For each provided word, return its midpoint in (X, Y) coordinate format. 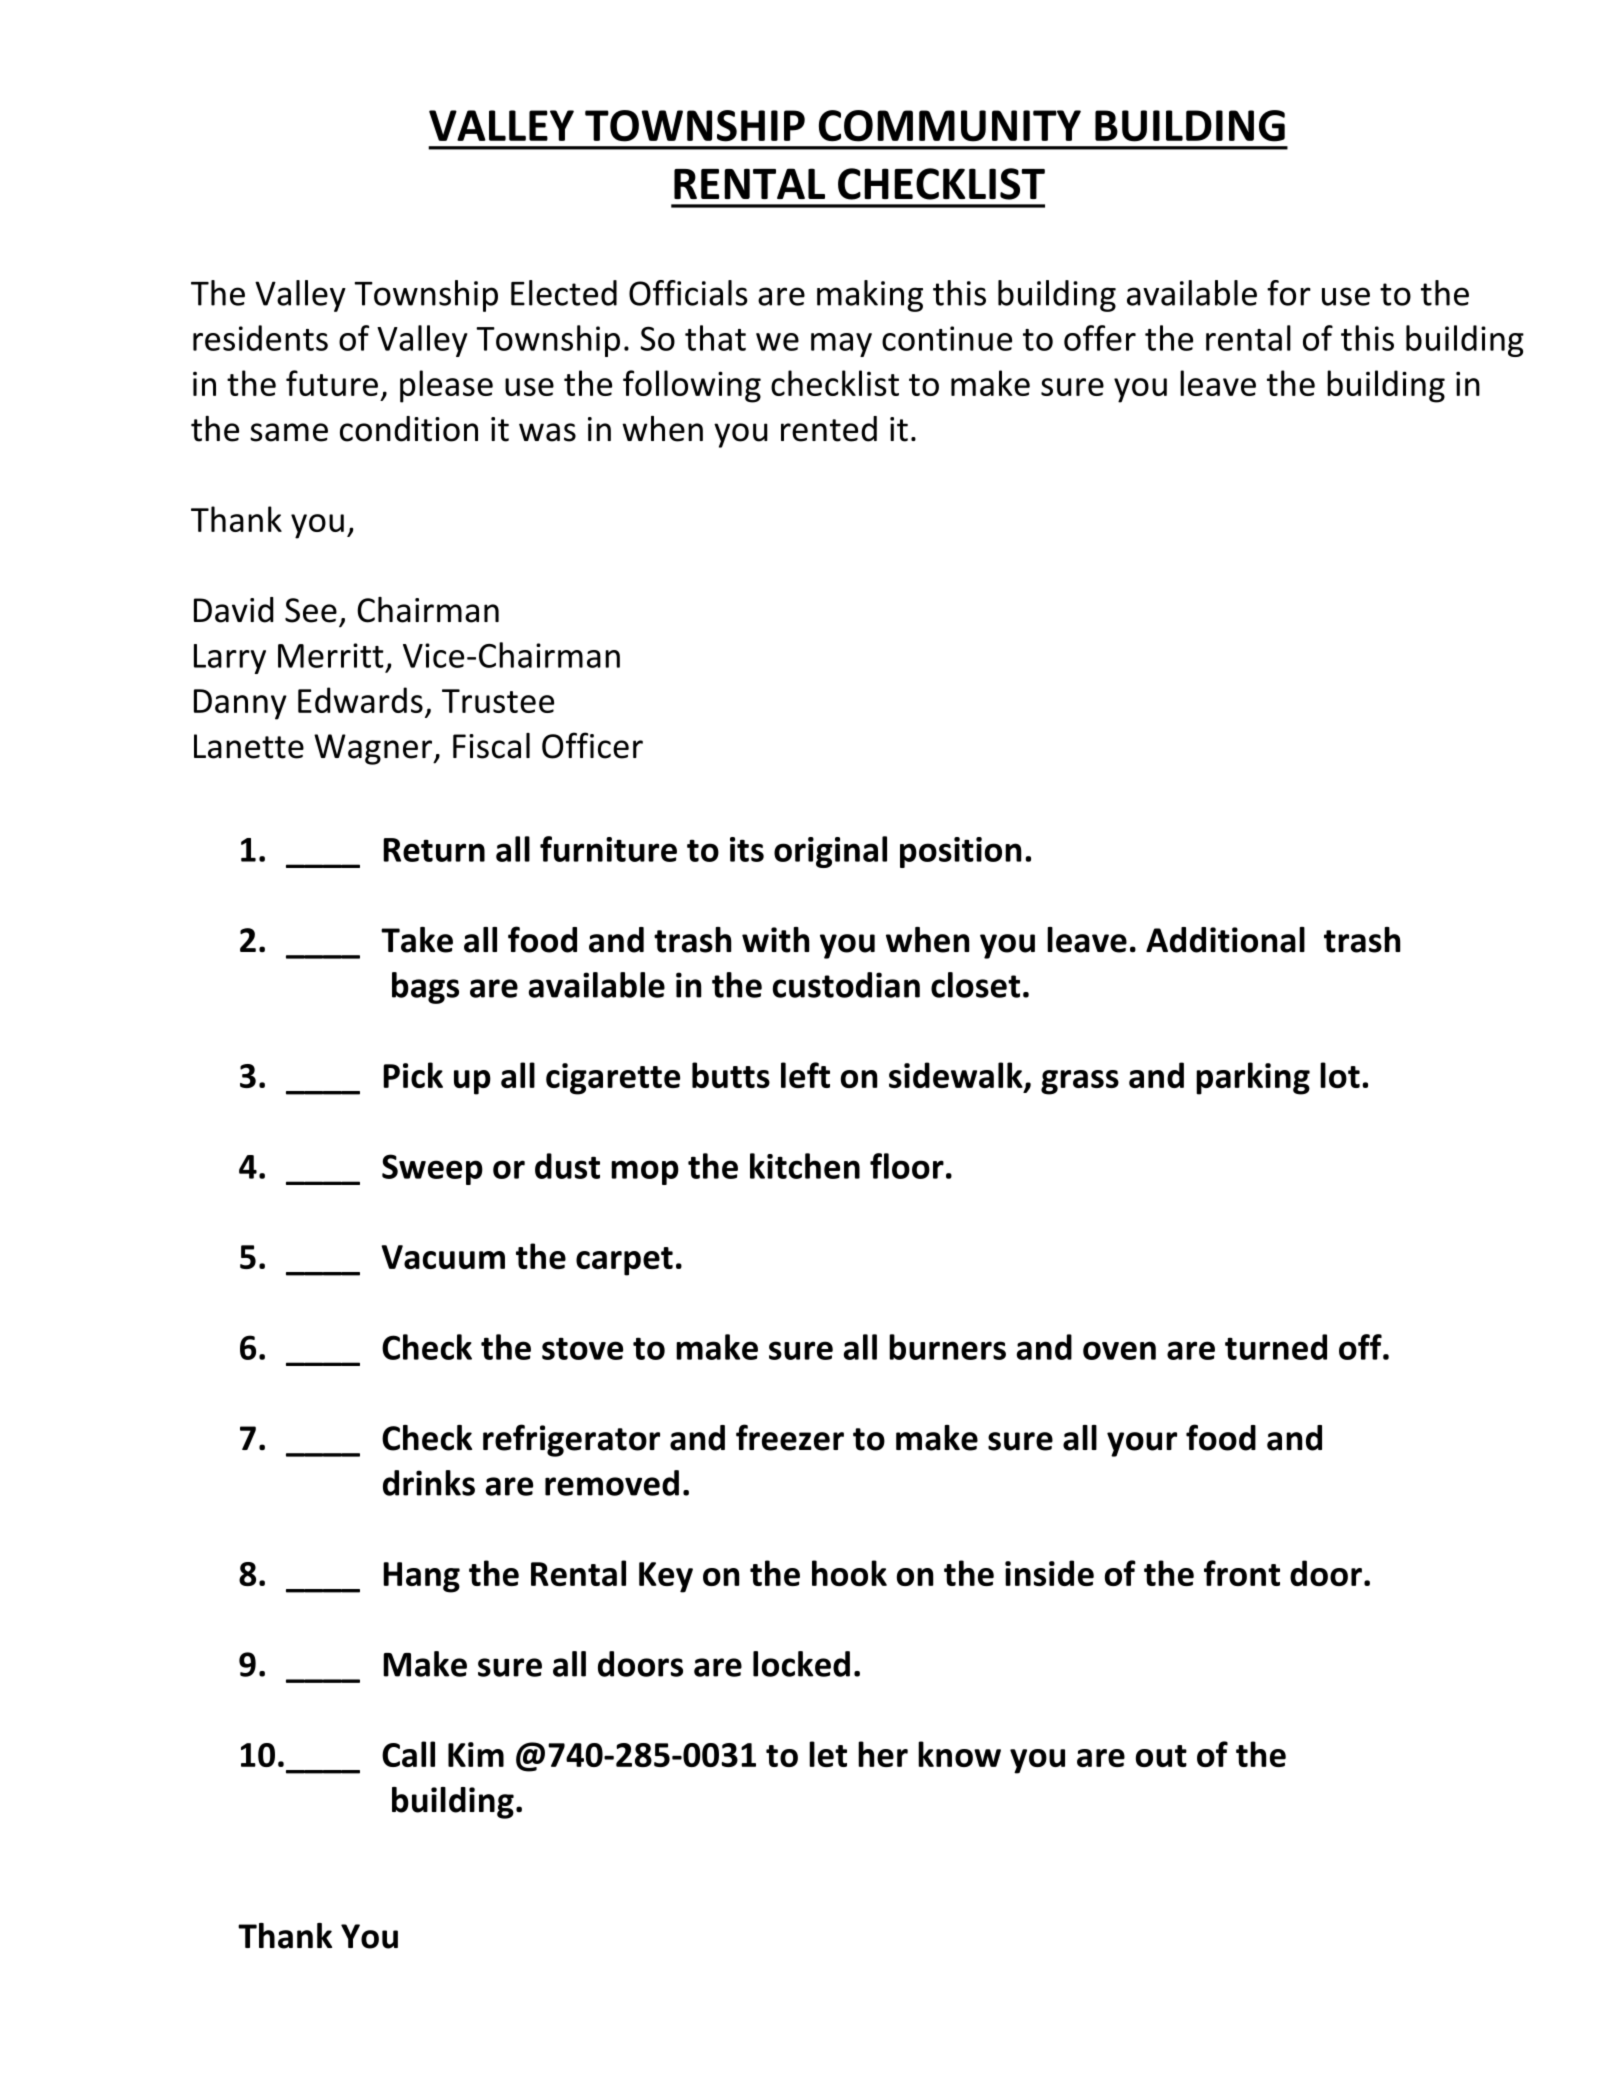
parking (1253, 1078)
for (1289, 293)
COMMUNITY (950, 126)
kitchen (805, 1166)
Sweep (432, 1169)
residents (260, 338)
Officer (592, 745)
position (960, 852)
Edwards (360, 700)
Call (408, 1754)
